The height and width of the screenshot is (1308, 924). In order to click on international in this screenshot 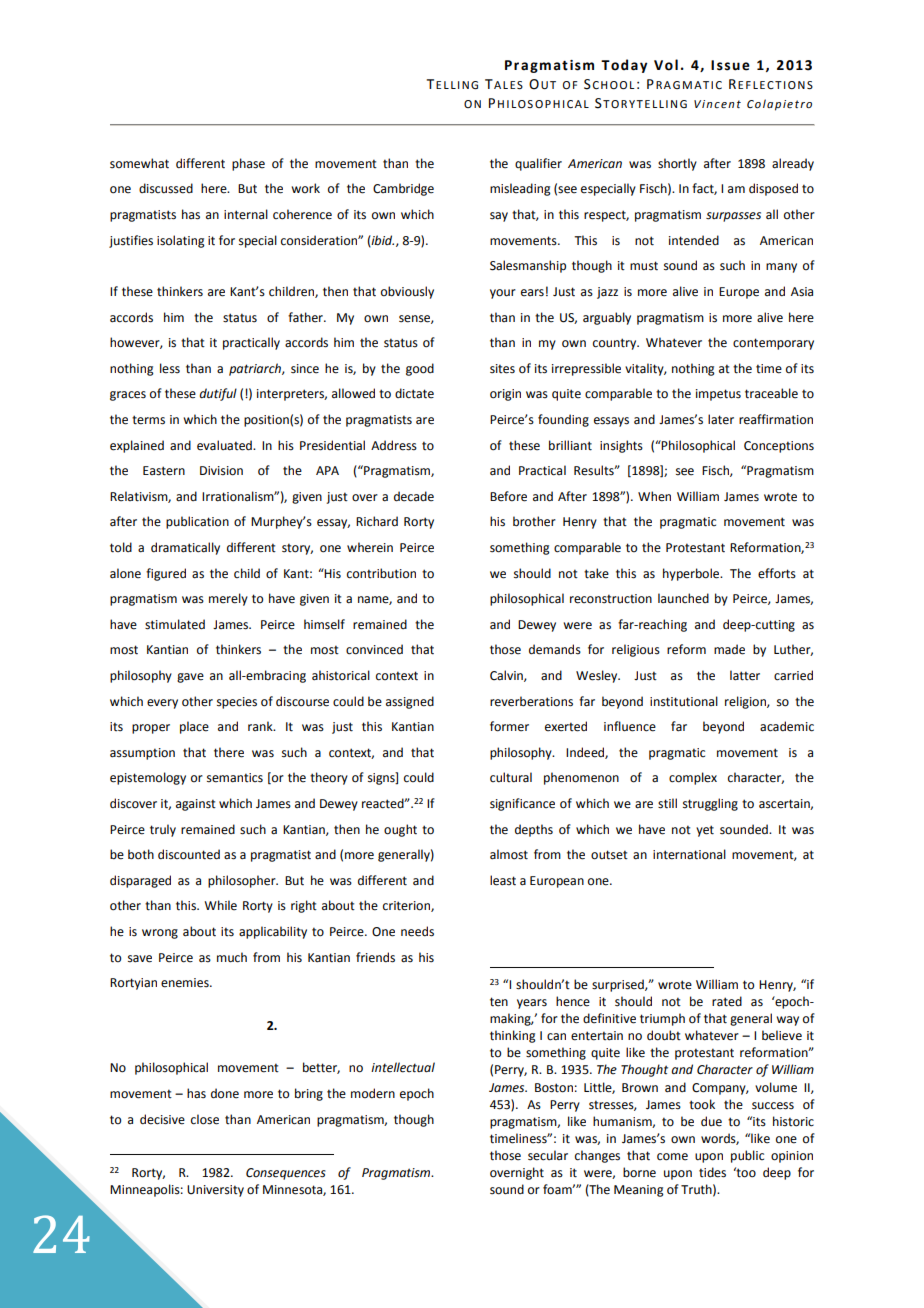, I will do `click(689, 854)`.
